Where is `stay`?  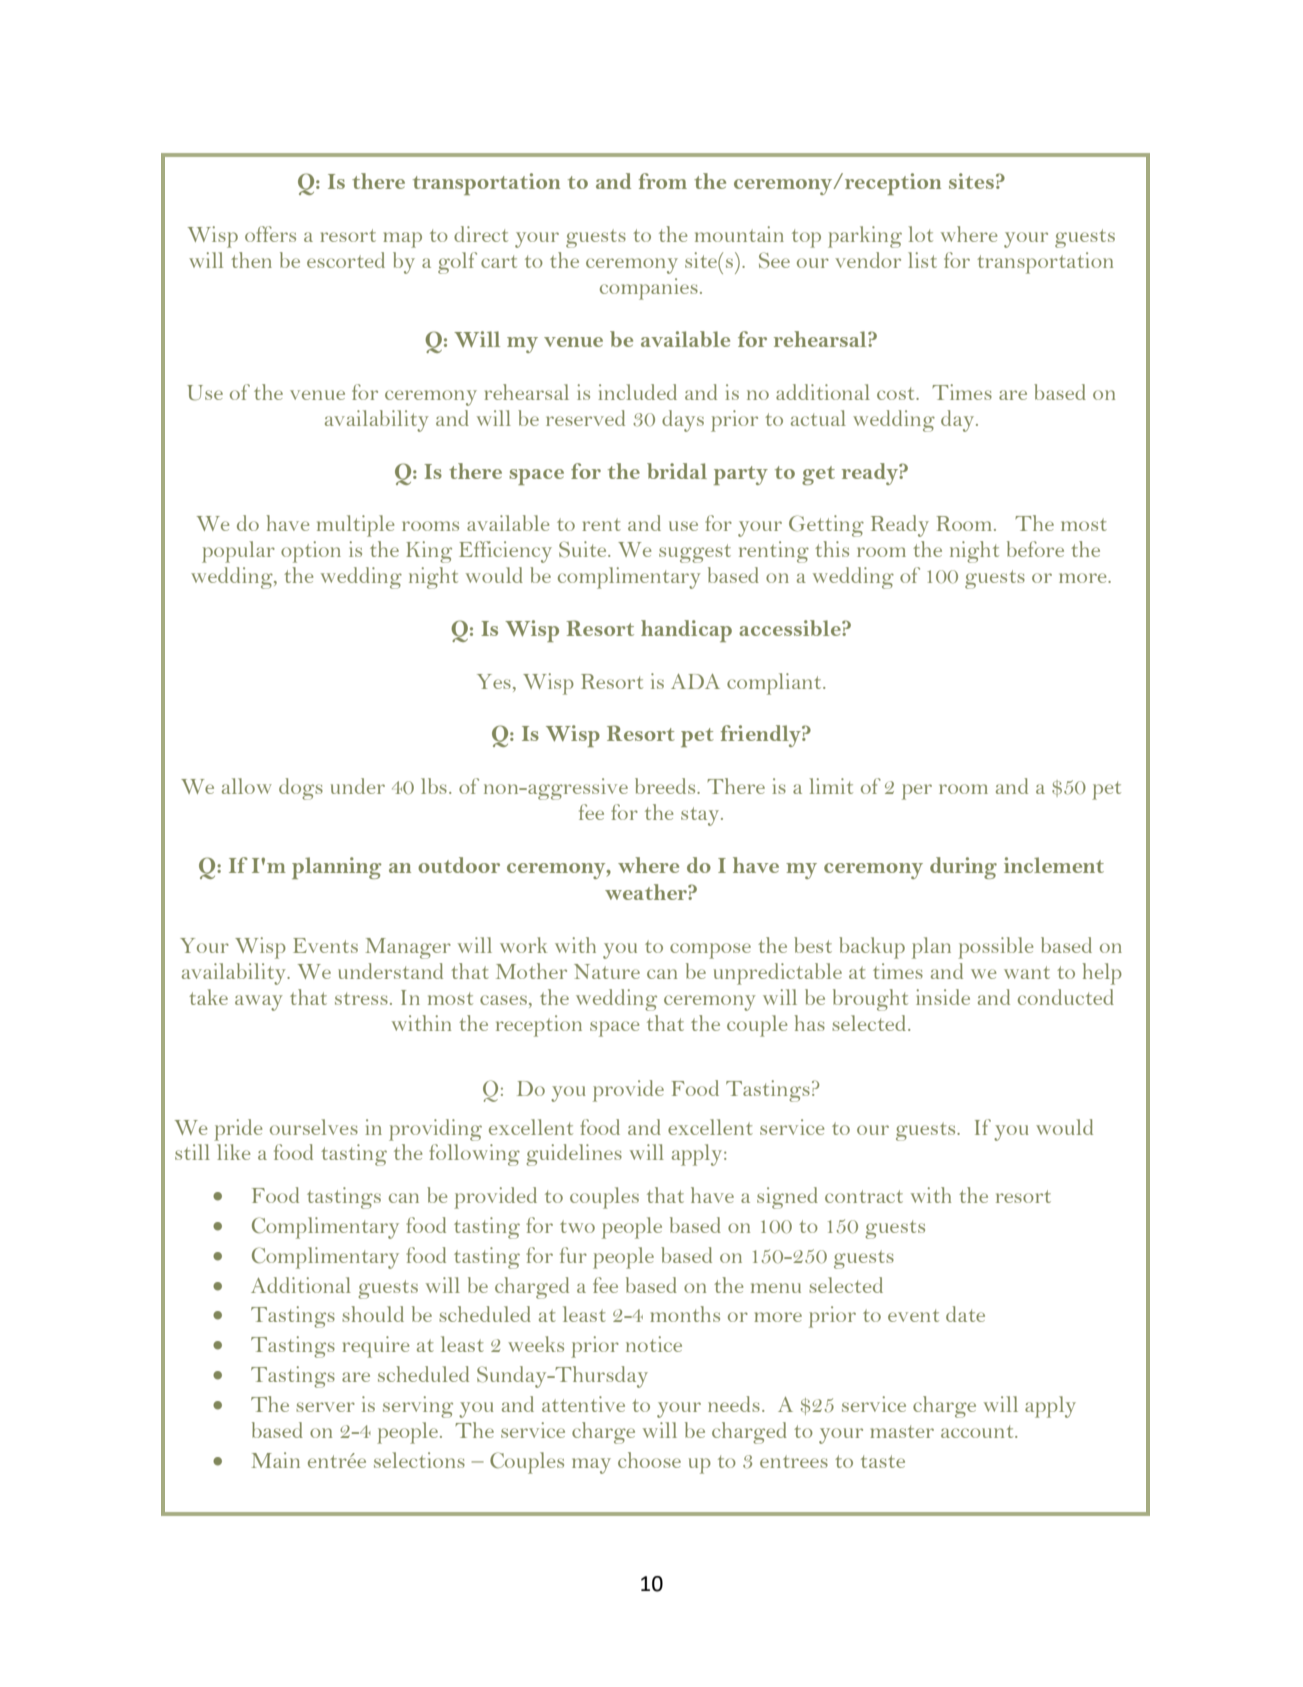
stay is located at coordinates (701, 816).
